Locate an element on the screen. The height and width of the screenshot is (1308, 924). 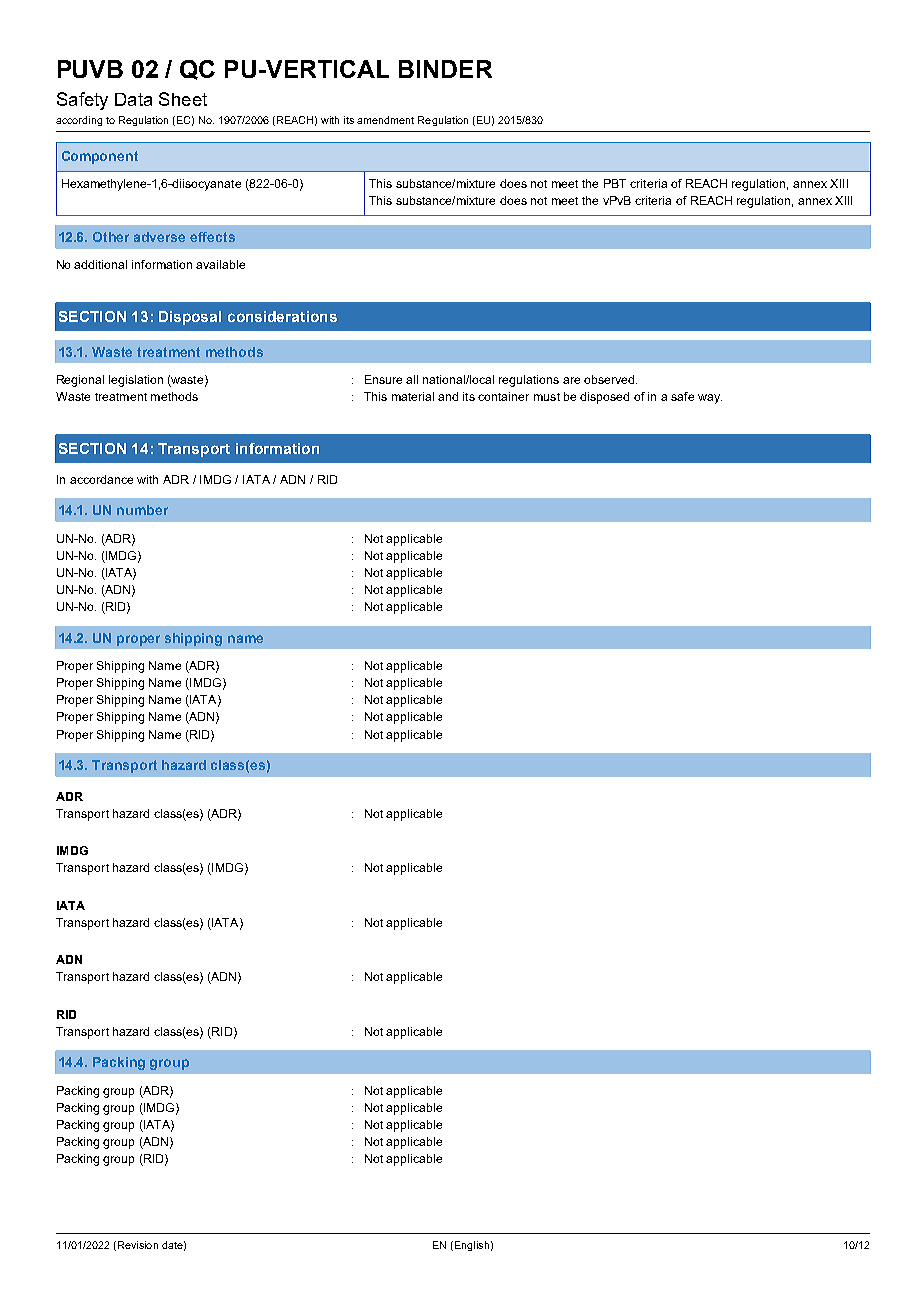
English is located at coordinates (470, 1246).
